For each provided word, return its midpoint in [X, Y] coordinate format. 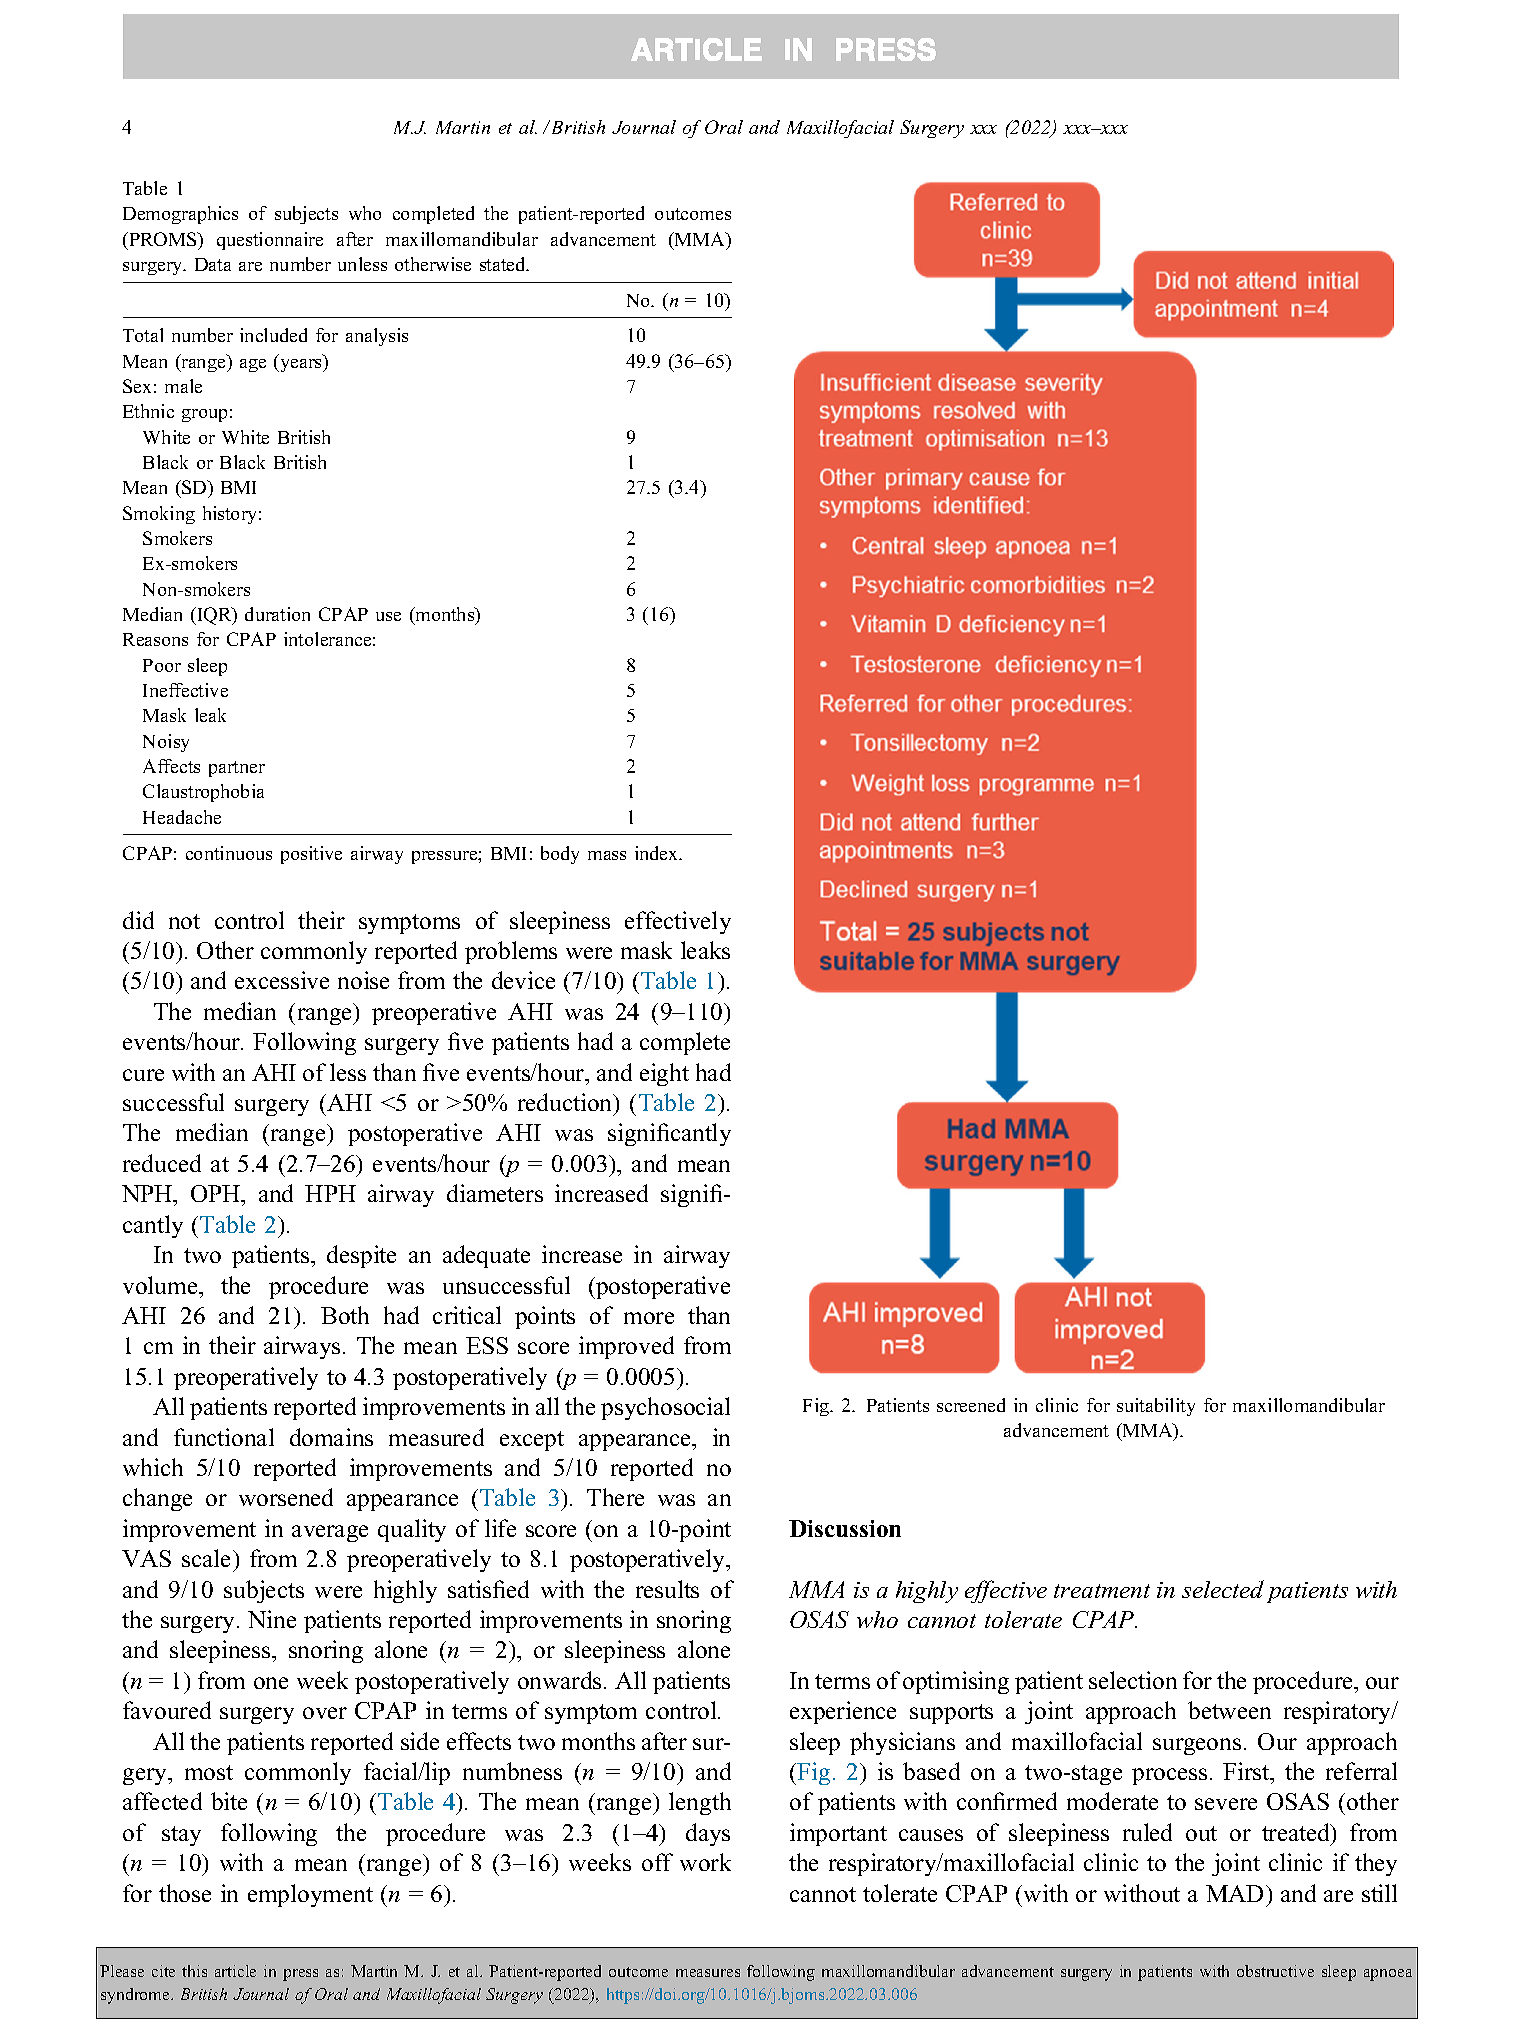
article [235, 1971]
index [658, 853]
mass [607, 855]
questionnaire [270, 241]
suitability [1156, 1407]
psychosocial [665, 1408]
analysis [377, 337]
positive [311, 855]
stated [504, 264]
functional [224, 1437]
